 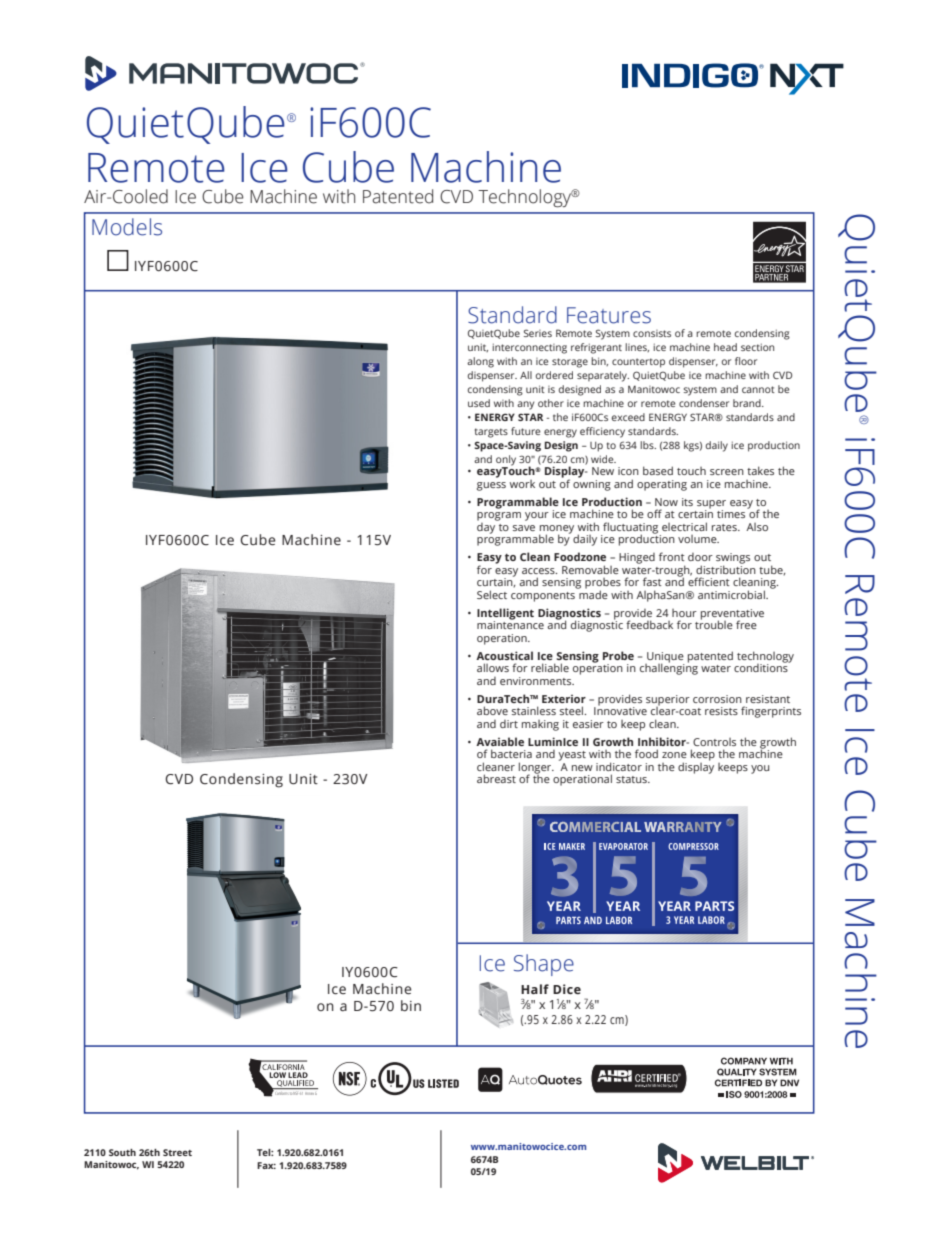 What do you see at coordinates (544, 965) in the page?
I see `Shape` at bounding box center [544, 965].
